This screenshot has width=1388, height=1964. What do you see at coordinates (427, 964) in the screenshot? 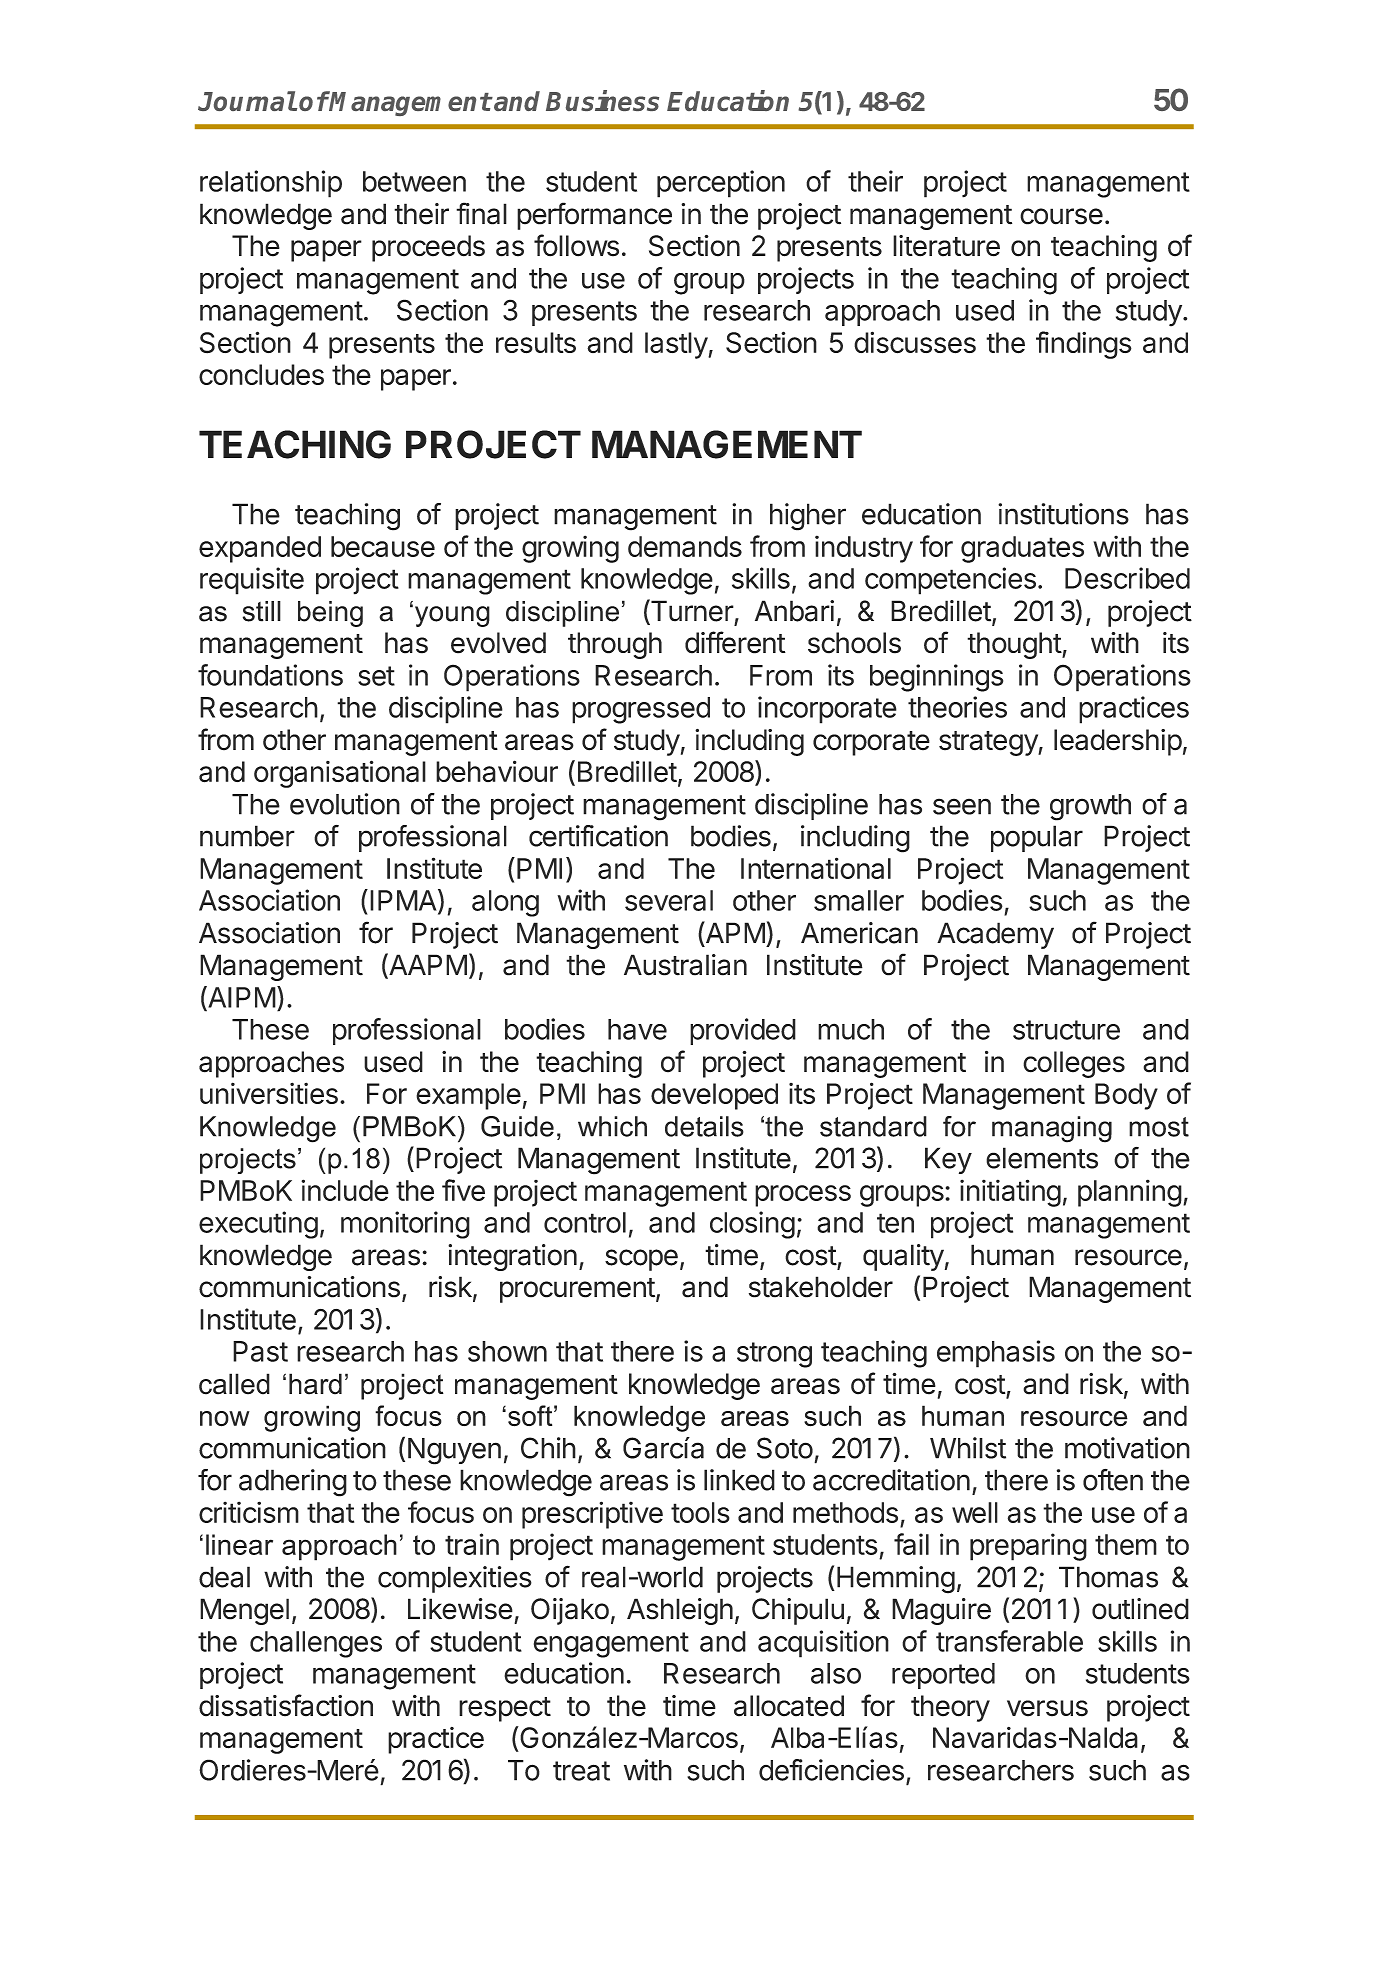
I see `AAPM` at bounding box center [427, 964].
